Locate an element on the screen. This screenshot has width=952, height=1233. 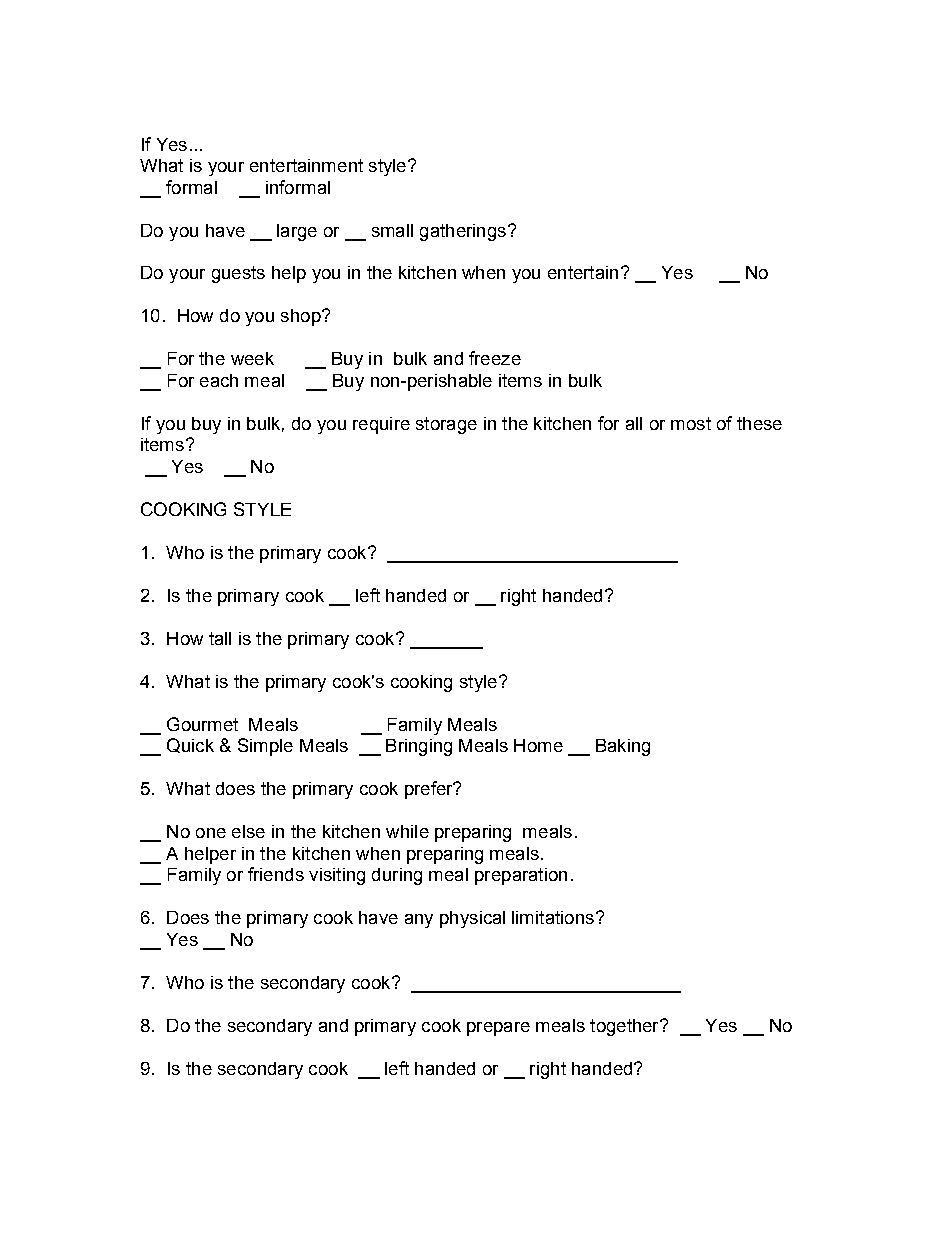
prepare is located at coordinates (498, 1029).
